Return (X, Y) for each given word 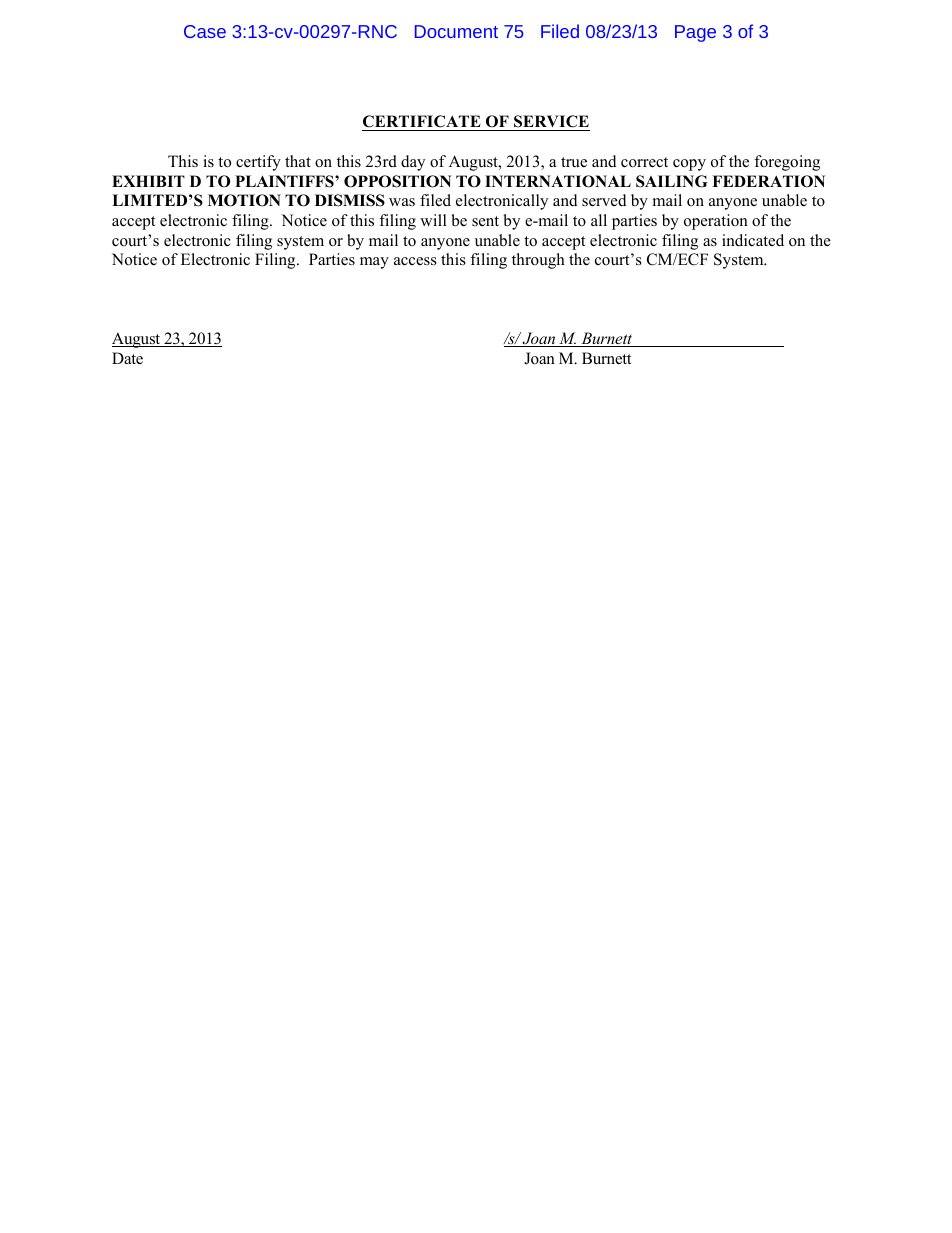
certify (258, 163)
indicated (753, 240)
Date (127, 358)
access (415, 261)
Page (695, 33)
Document (456, 31)
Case (205, 31)
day (413, 163)
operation (716, 222)
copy (689, 165)
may (374, 263)
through (538, 261)
